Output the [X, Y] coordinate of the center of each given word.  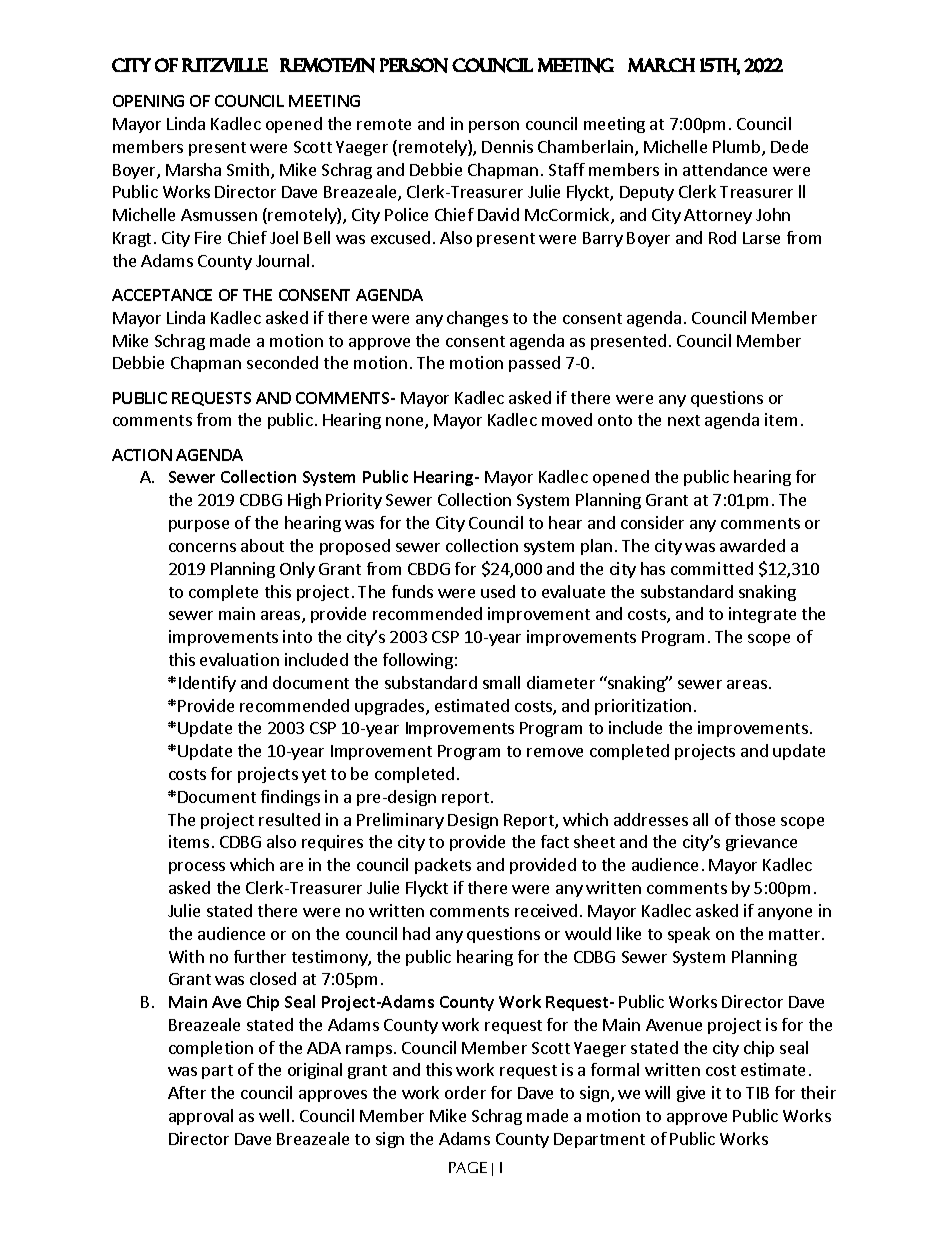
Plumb [738, 148]
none [406, 423]
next [684, 420]
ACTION [142, 455]
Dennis [507, 146]
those [755, 819]
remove [555, 752]
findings [290, 798]
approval [201, 1117]
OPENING [148, 101]
